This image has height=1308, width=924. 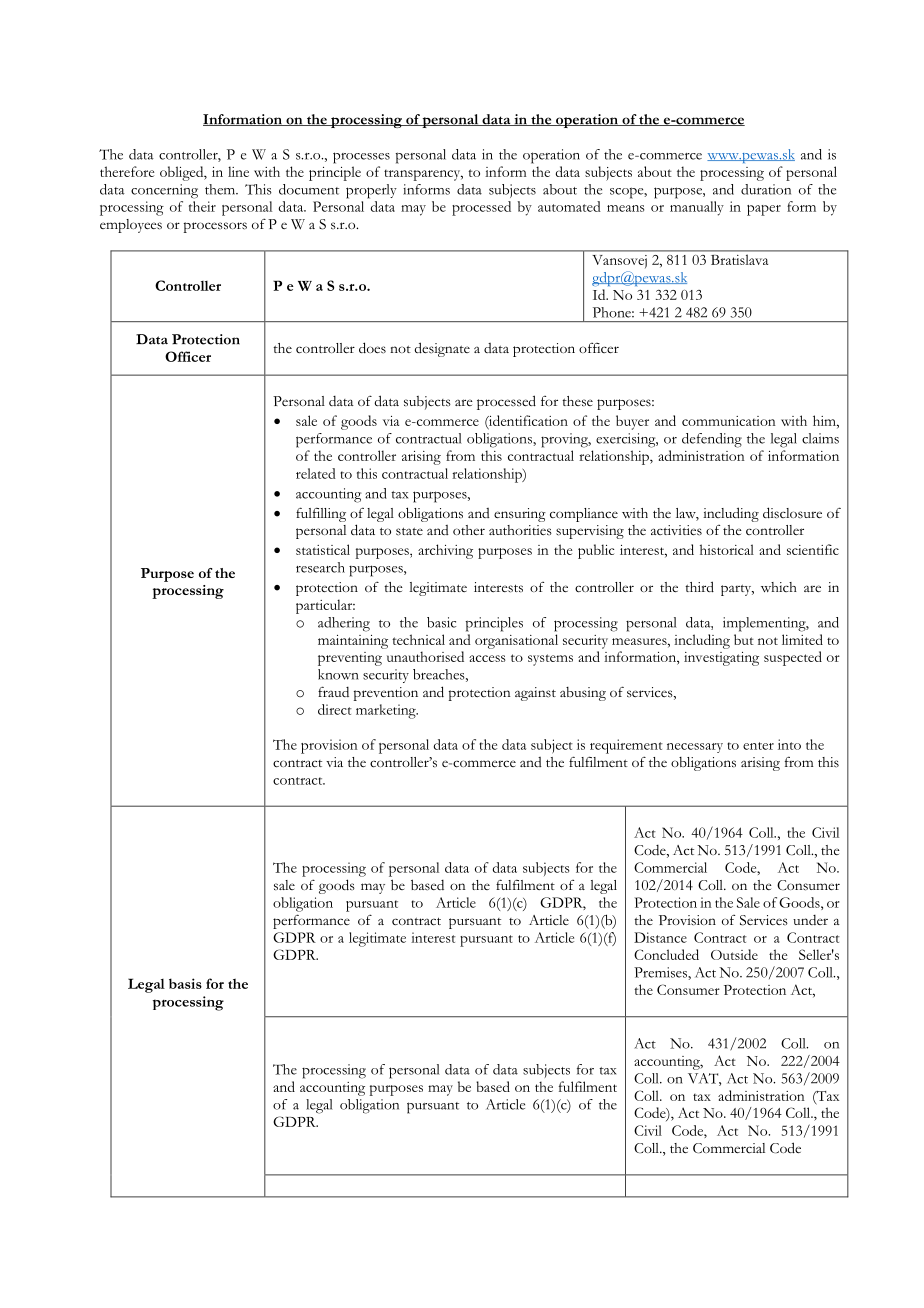 What do you see at coordinates (316, 473) in the image?
I see `related` at bounding box center [316, 473].
